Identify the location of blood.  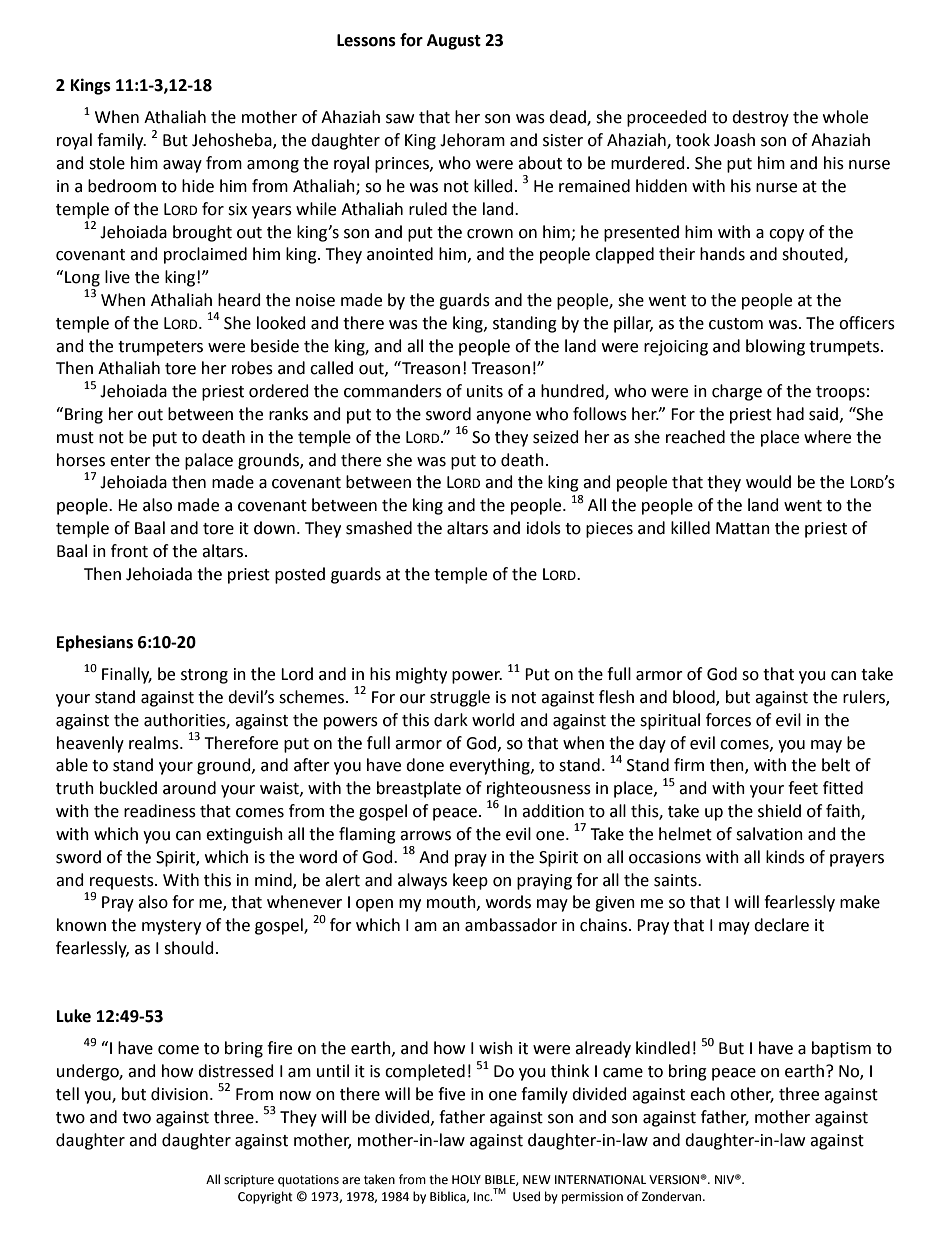
(695, 698).
